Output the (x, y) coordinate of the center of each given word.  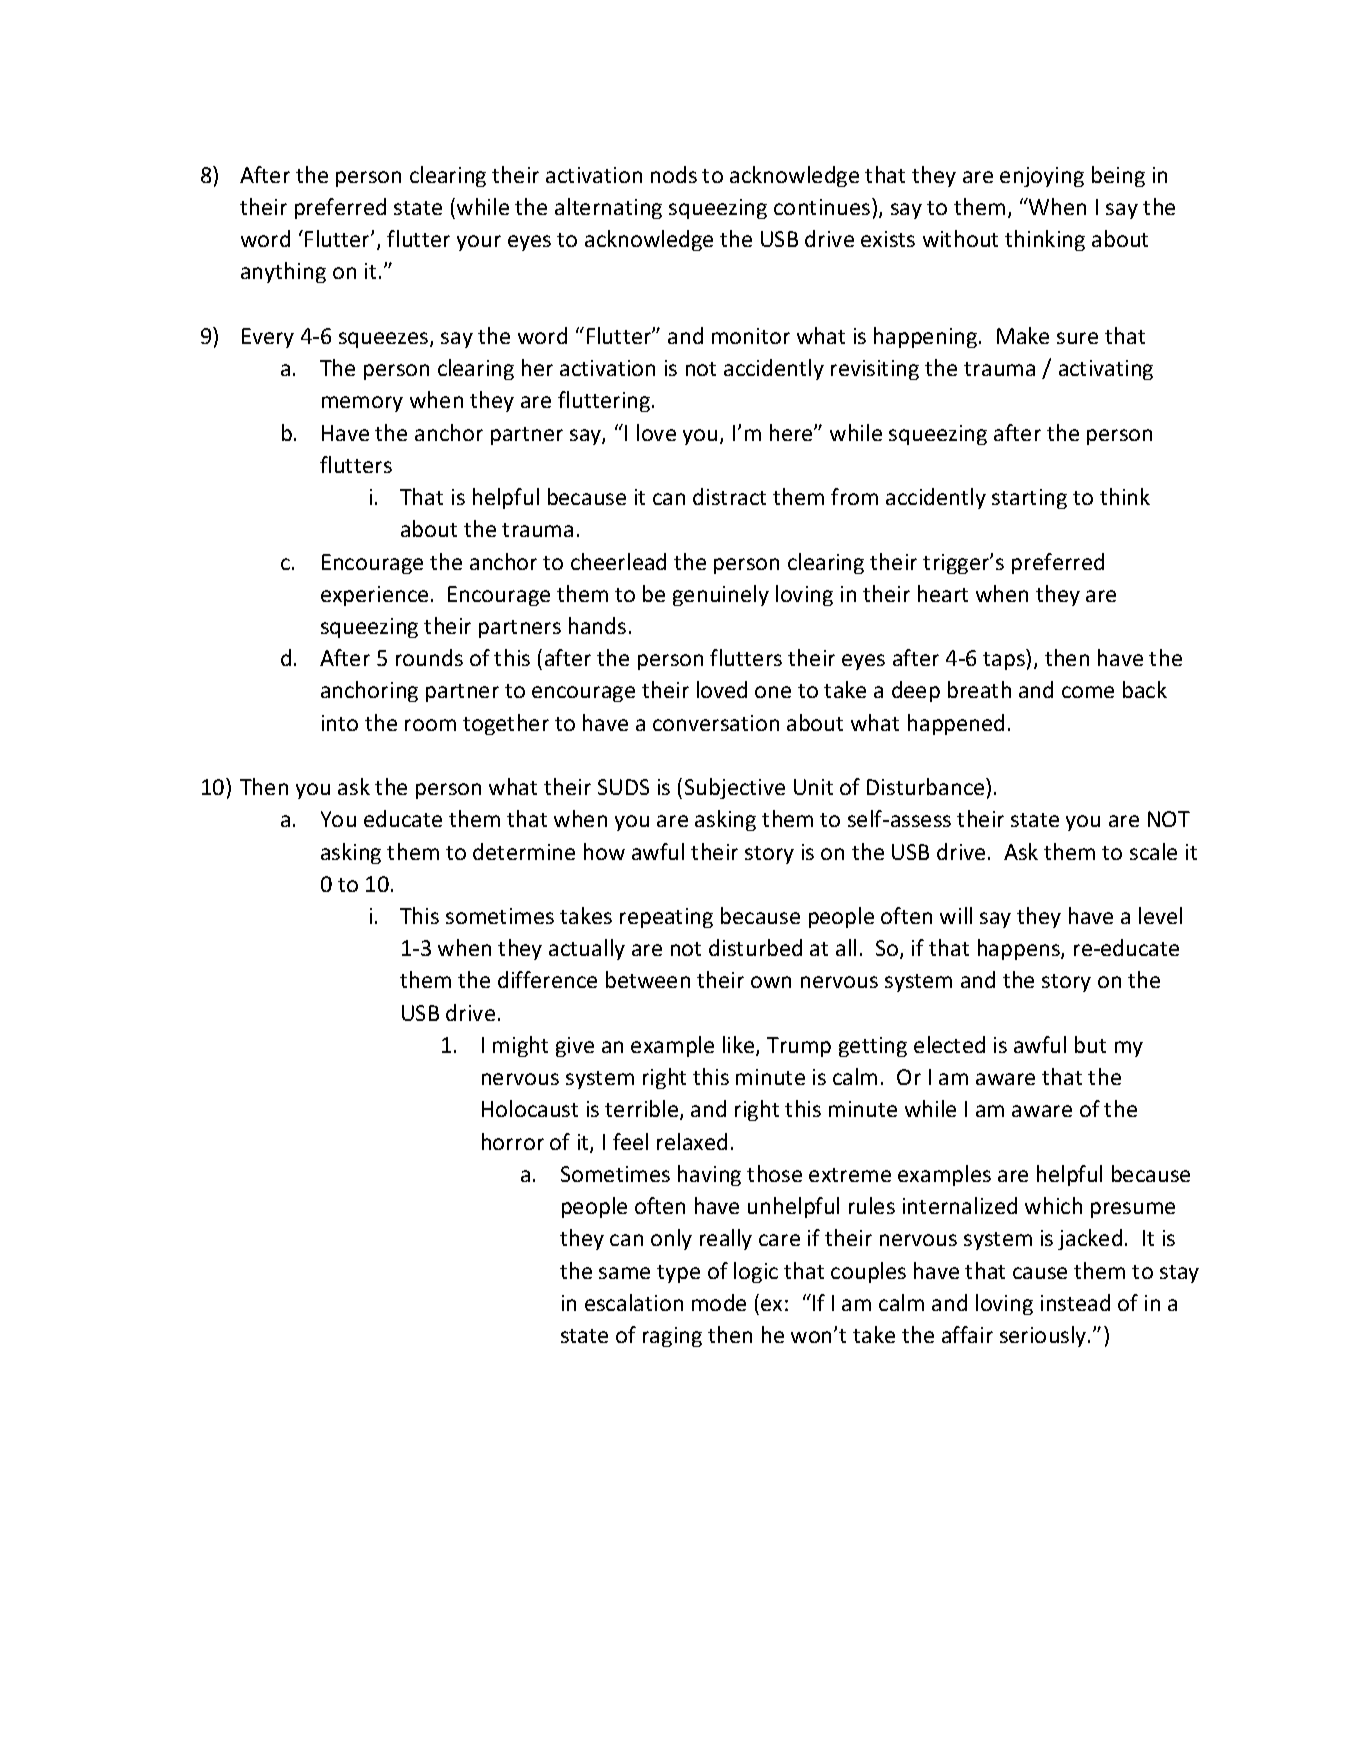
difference (547, 979)
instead (1075, 1302)
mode (719, 1302)
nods (674, 174)
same (624, 1273)
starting (1029, 499)
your (479, 243)
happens (1020, 949)
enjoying (1042, 177)
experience (374, 596)
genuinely (721, 595)
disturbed (755, 947)
